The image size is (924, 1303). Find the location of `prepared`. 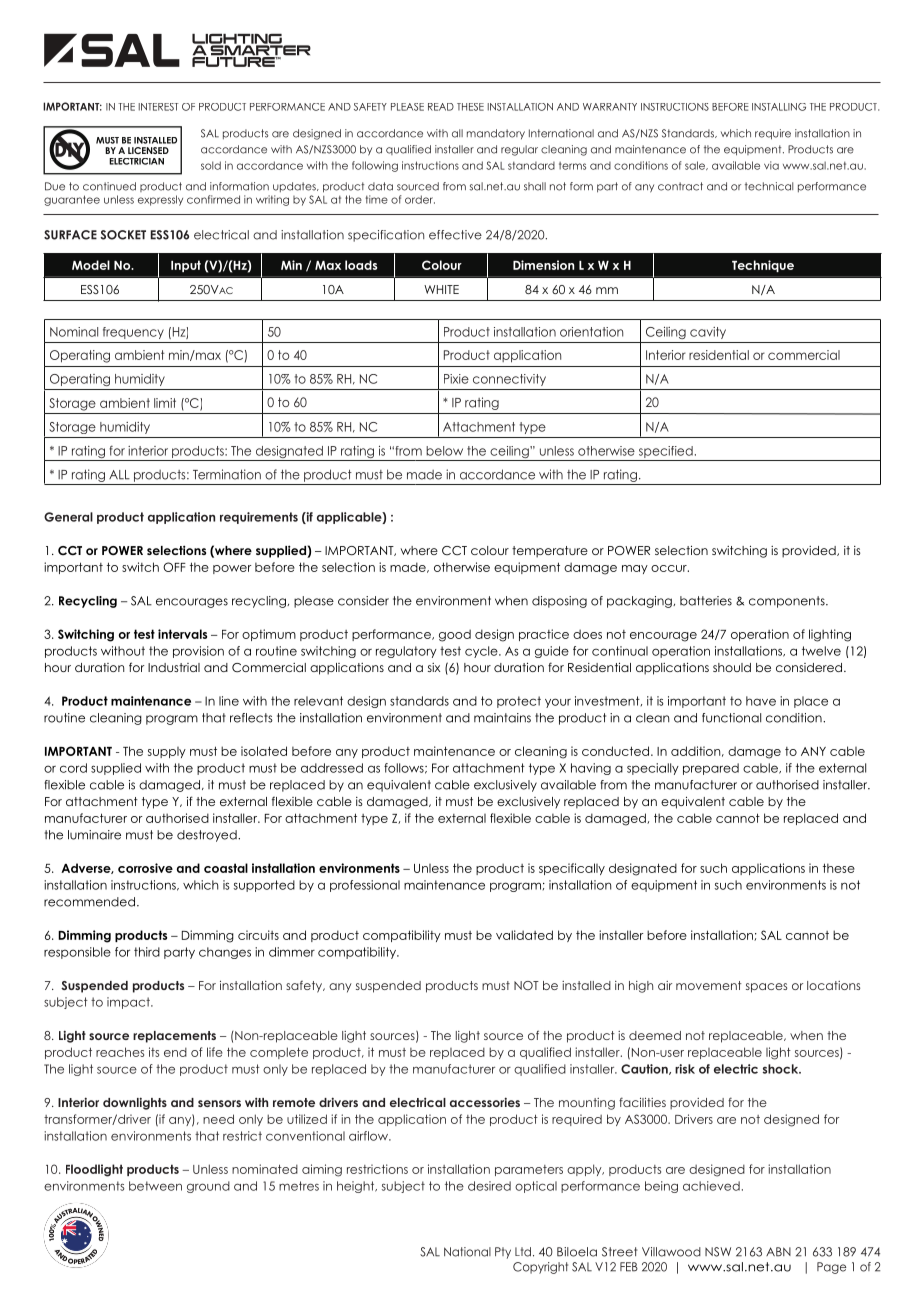

prepared is located at coordinates (711, 769).
